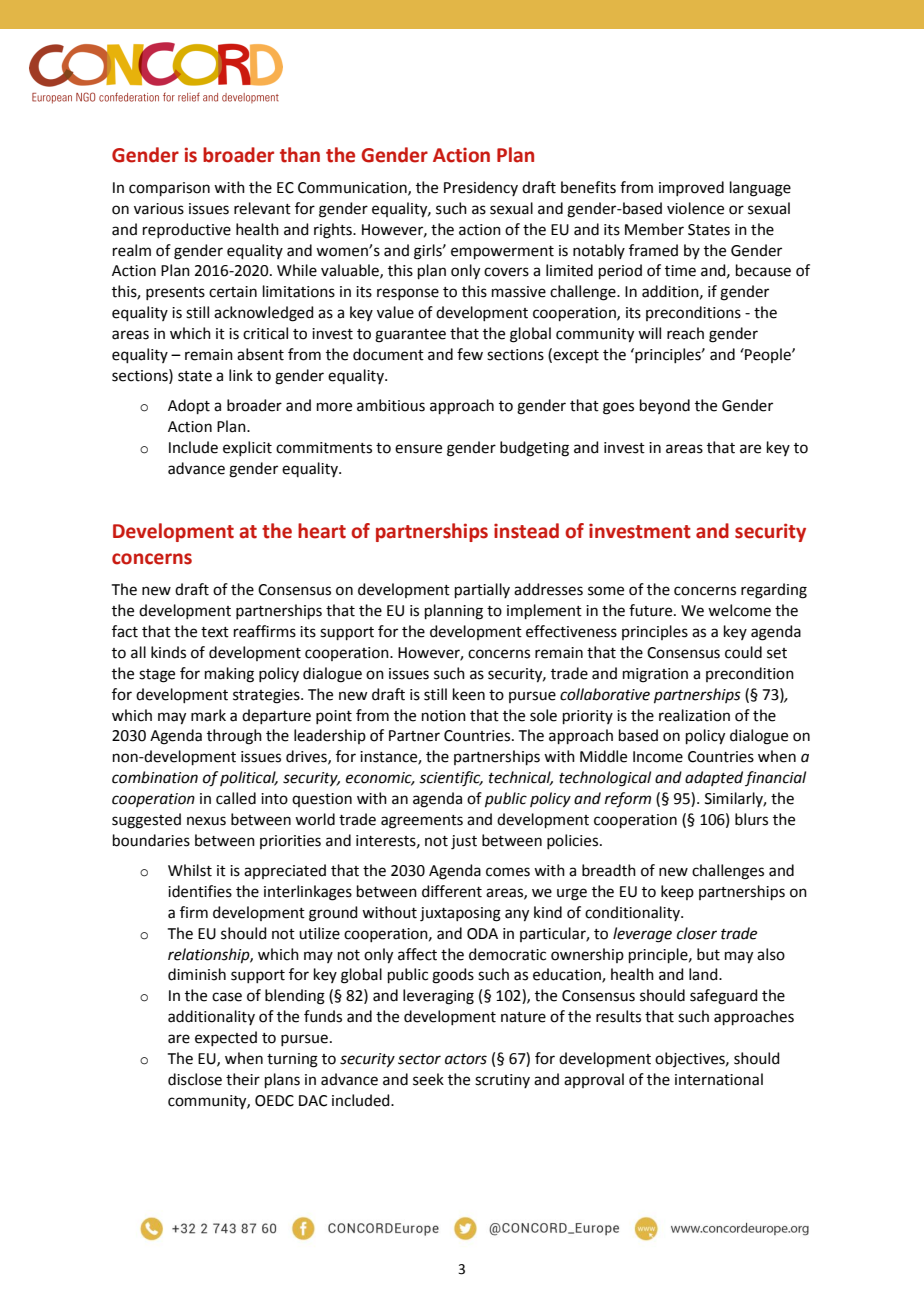 This screenshot has width=924, height=1309. What do you see at coordinates (482, 590) in the screenshot?
I see `partially` at bounding box center [482, 590].
